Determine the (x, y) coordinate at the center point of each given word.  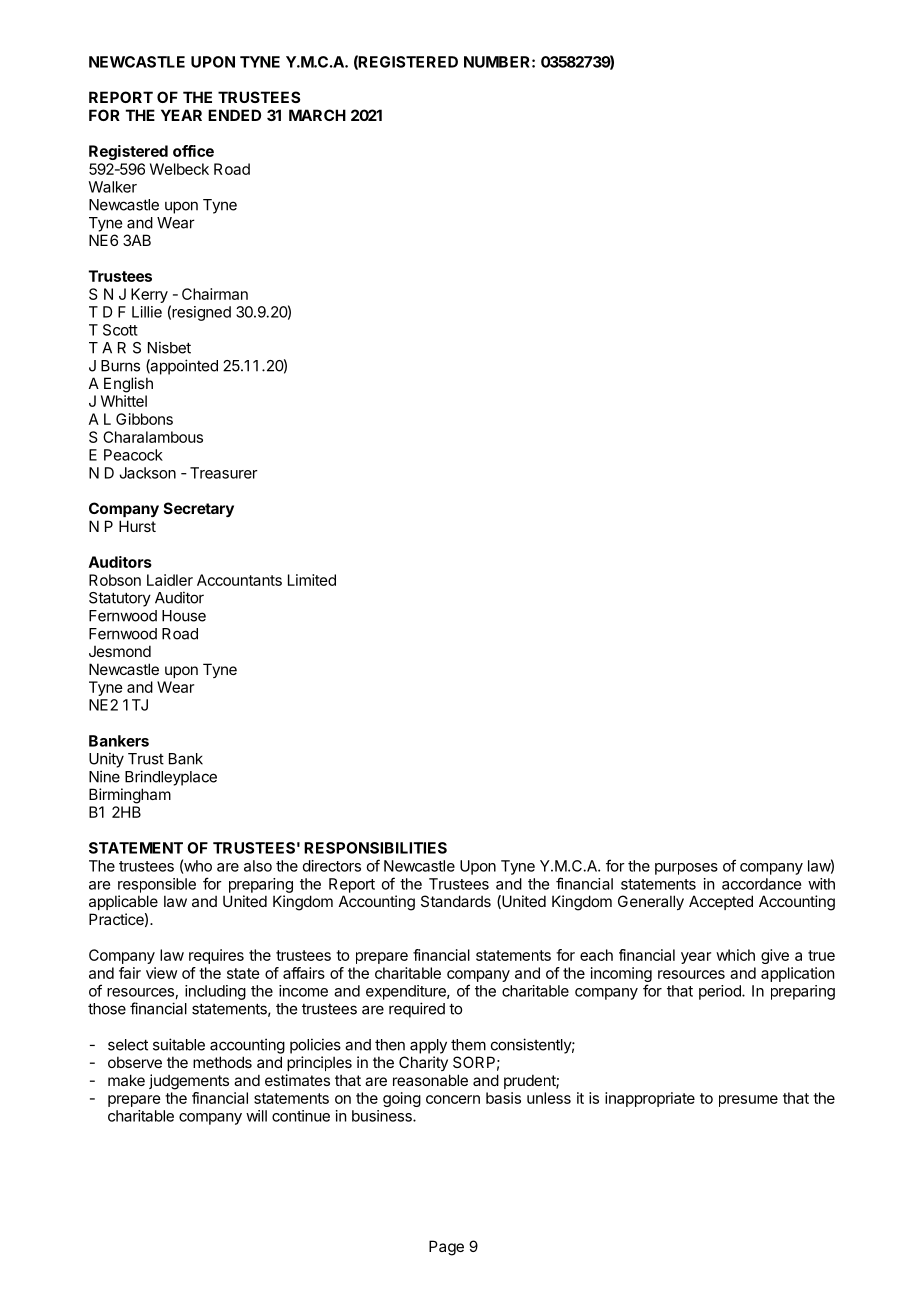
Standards (456, 901)
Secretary (199, 509)
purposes (686, 869)
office (193, 151)
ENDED (234, 115)
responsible (157, 885)
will (256, 1116)
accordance (761, 884)
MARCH (317, 115)
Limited (312, 580)
